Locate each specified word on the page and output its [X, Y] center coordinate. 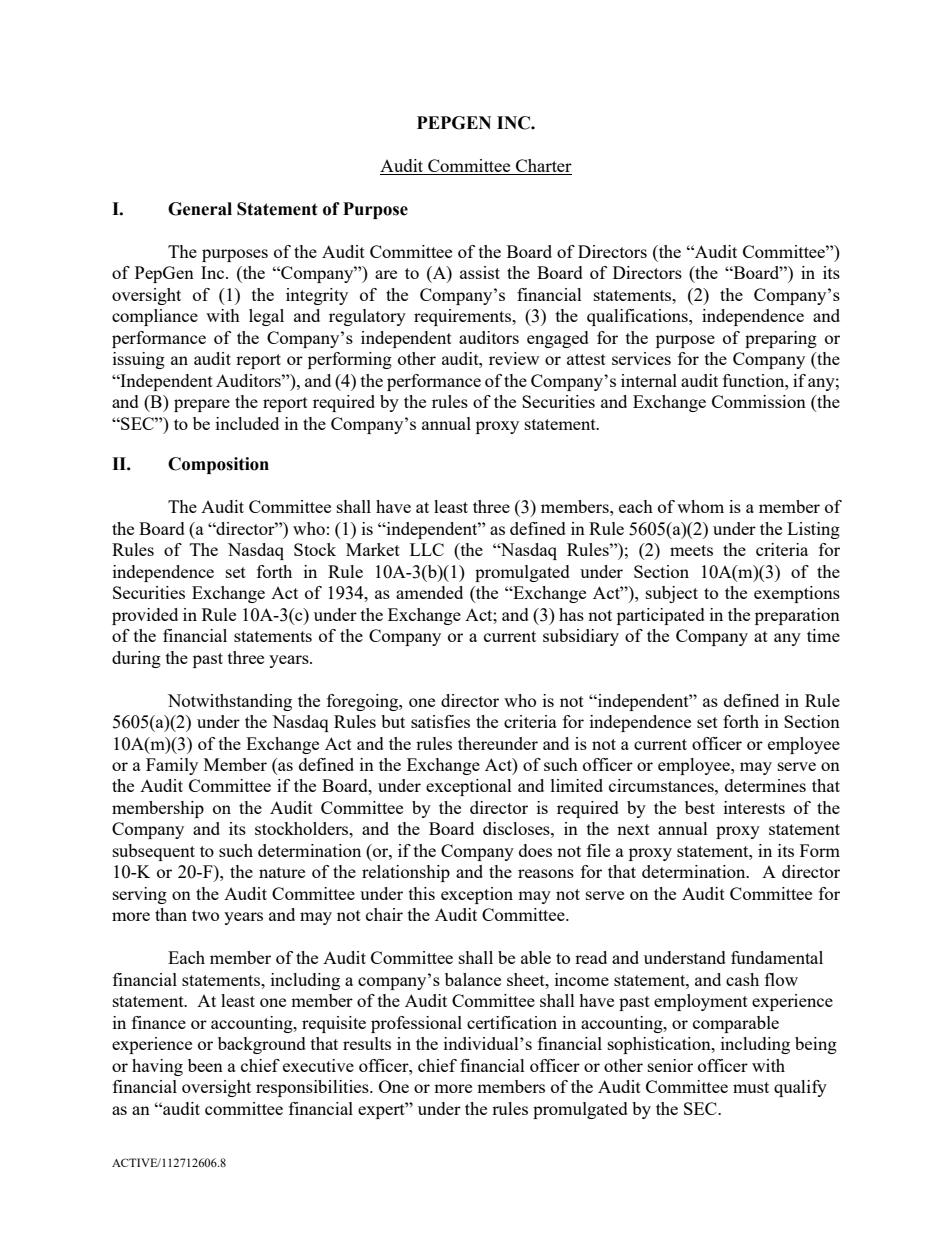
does [535, 850]
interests [754, 807]
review [514, 358]
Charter [543, 167]
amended [429, 592]
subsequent [154, 852]
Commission [759, 401]
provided [145, 616]
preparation [797, 616]
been [205, 1065]
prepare [202, 405]
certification [512, 1022]
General [200, 209]
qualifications [638, 317]
